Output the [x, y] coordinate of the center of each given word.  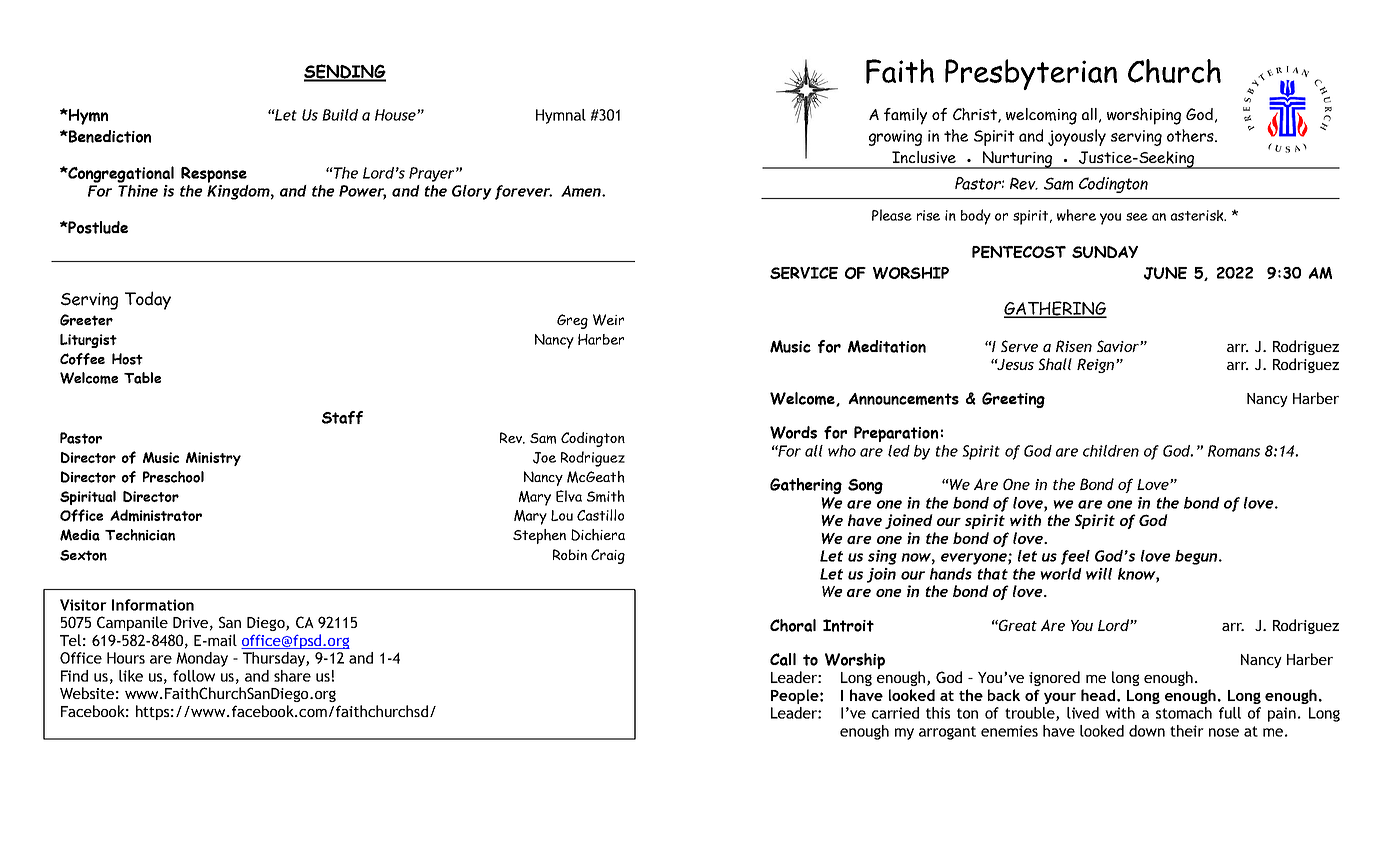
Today [148, 300]
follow [194, 676]
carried [895, 713]
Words [793, 432]
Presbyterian [1031, 74]
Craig [608, 556]
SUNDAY [1105, 252]
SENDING [345, 72]
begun [1197, 557]
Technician [140, 535]
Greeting [1013, 400]
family [905, 116]
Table [142, 378]
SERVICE [804, 273]
